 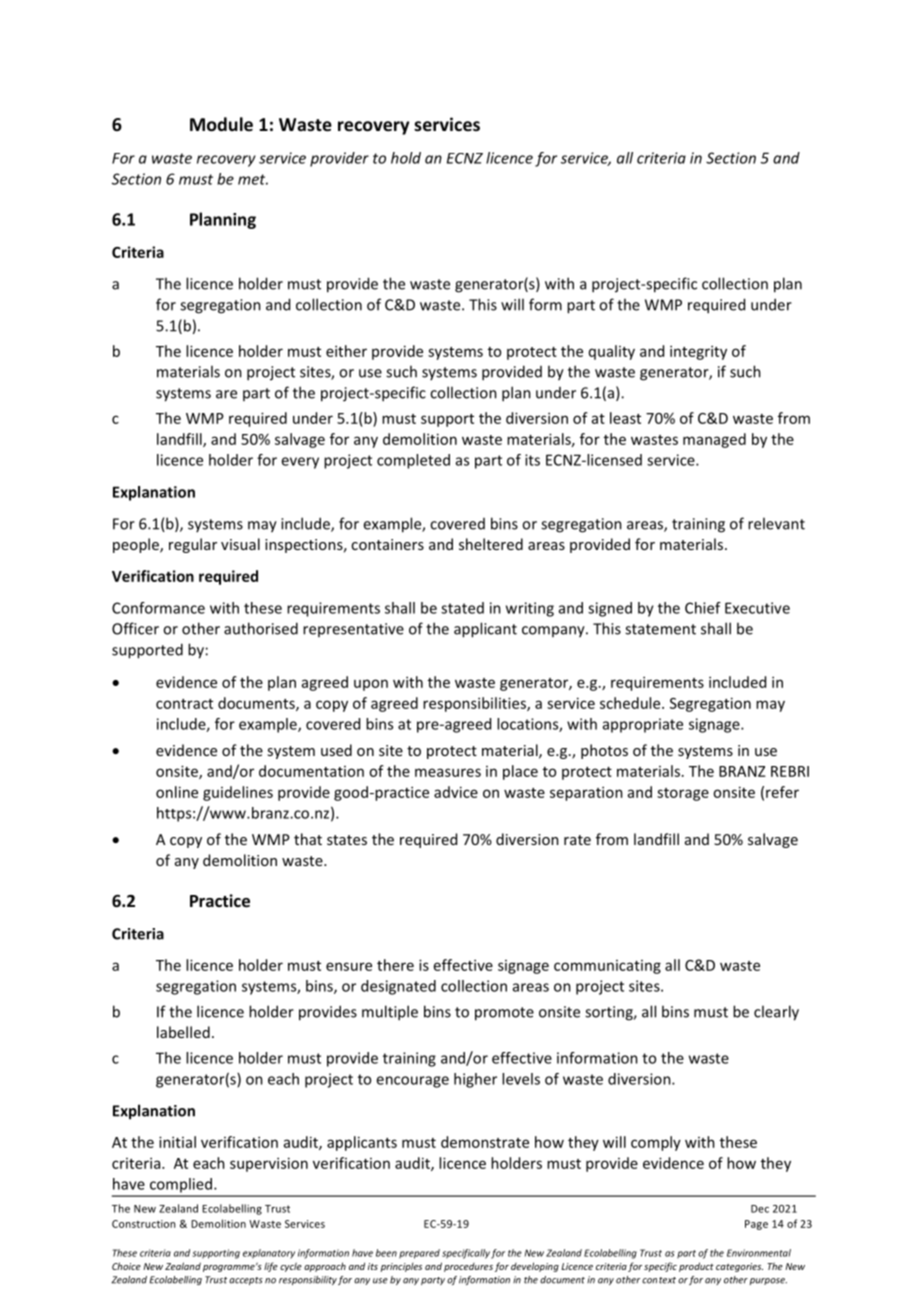 What do you see at coordinates (698, 352) in the screenshot?
I see `integrity` at bounding box center [698, 352].
